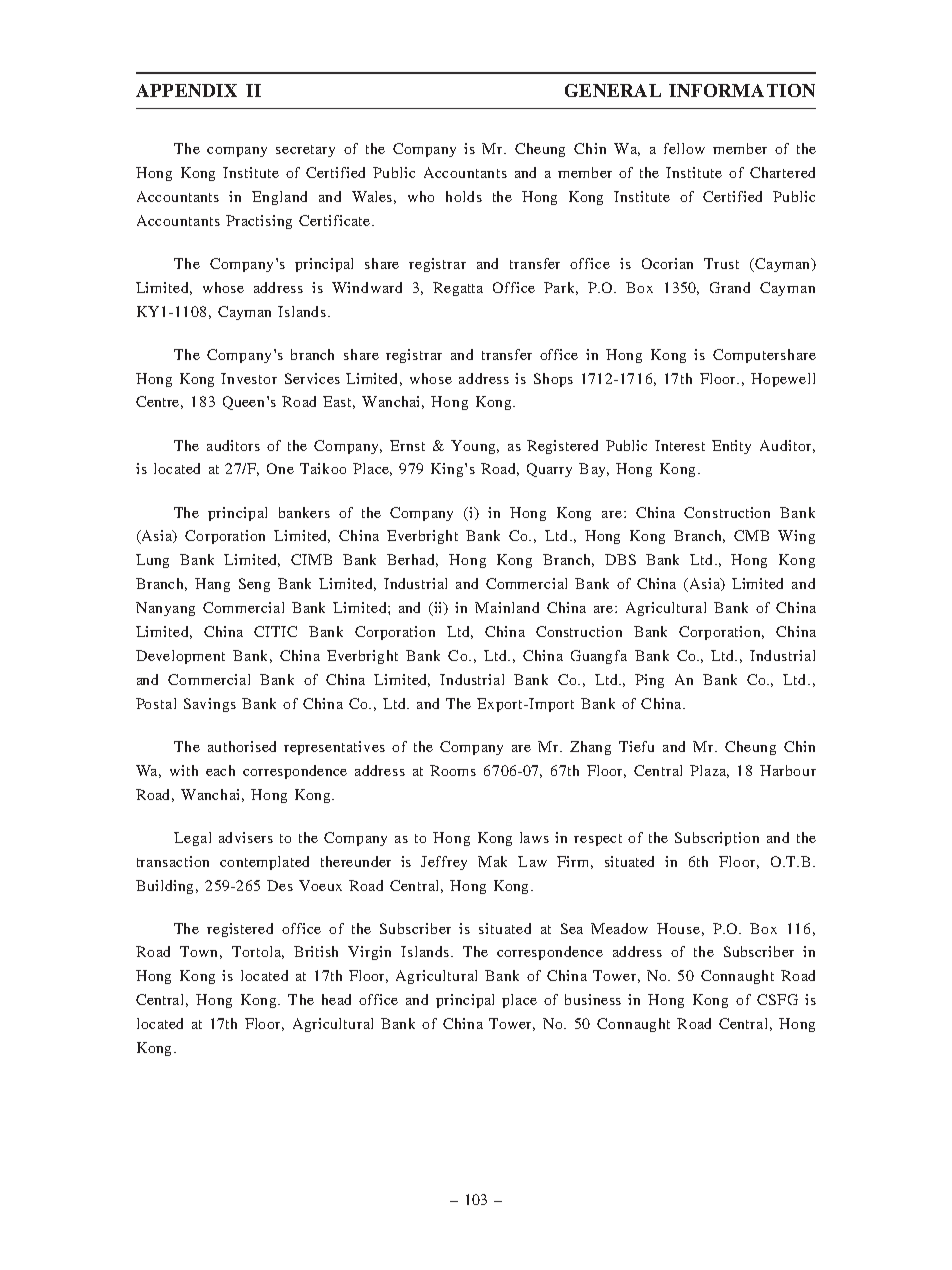  What do you see at coordinates (369, 953) in the screenshot?
I see `Virgin` at bounding box center [369, 953].
